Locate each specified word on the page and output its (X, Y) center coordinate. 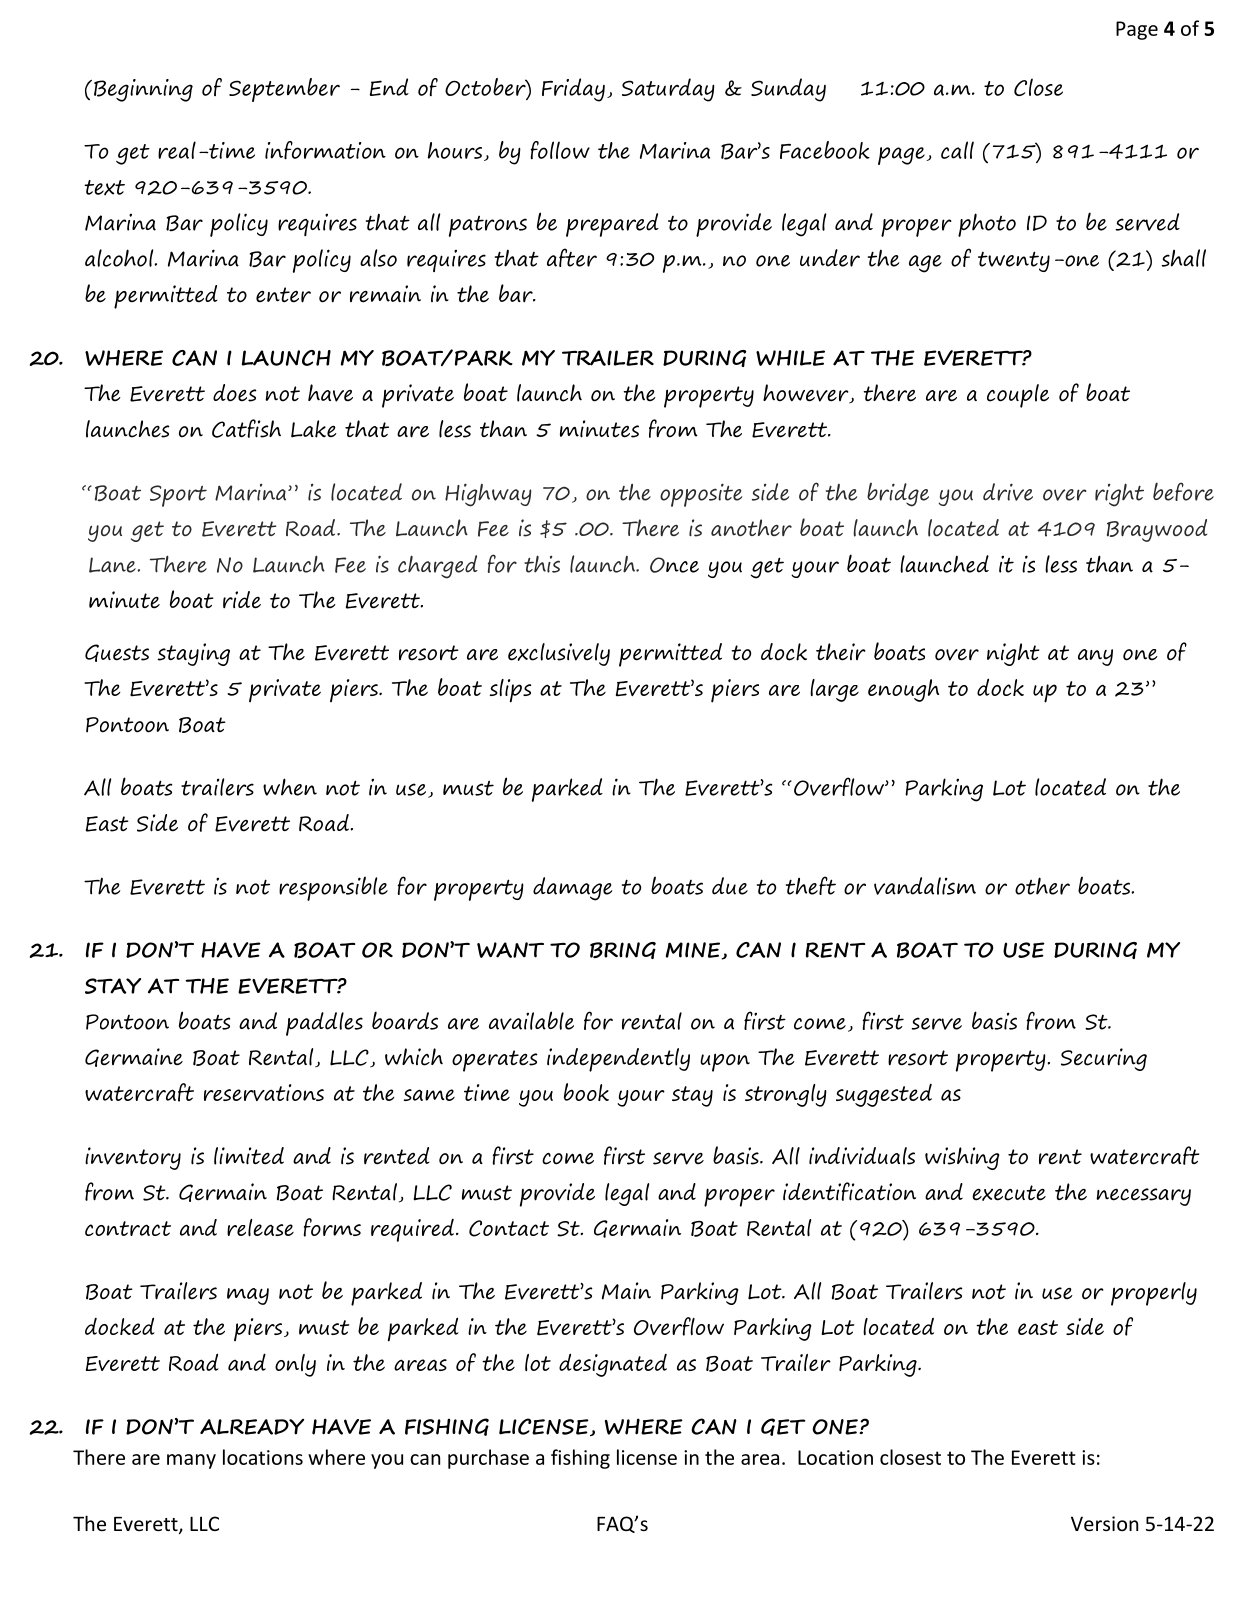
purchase (488, 1459)
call (957, 150)
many (191, 1461)
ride (242, 600)
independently (618, 1060)
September (284, 90)
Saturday (668, 90)
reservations (264, 1092)
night (1013, 654)
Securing (1104, 1059)
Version (1104, 1523)
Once (674, 565)
